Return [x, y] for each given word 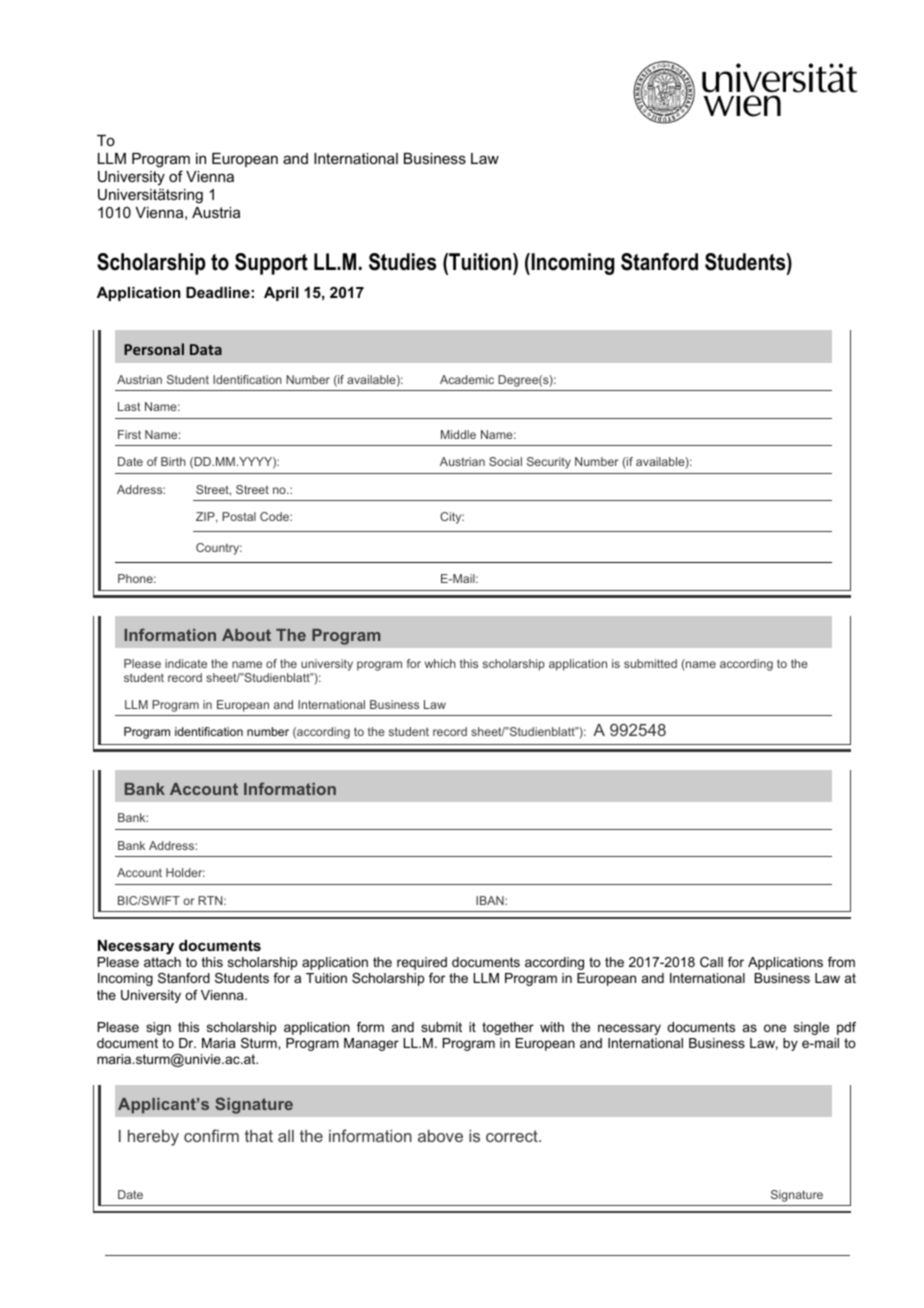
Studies [402, 262]
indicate [186, 663]
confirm [211, 1135]
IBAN [491, 900]
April [281, 294]
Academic [467, 379]
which [440, 663]
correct [513, 1136]
